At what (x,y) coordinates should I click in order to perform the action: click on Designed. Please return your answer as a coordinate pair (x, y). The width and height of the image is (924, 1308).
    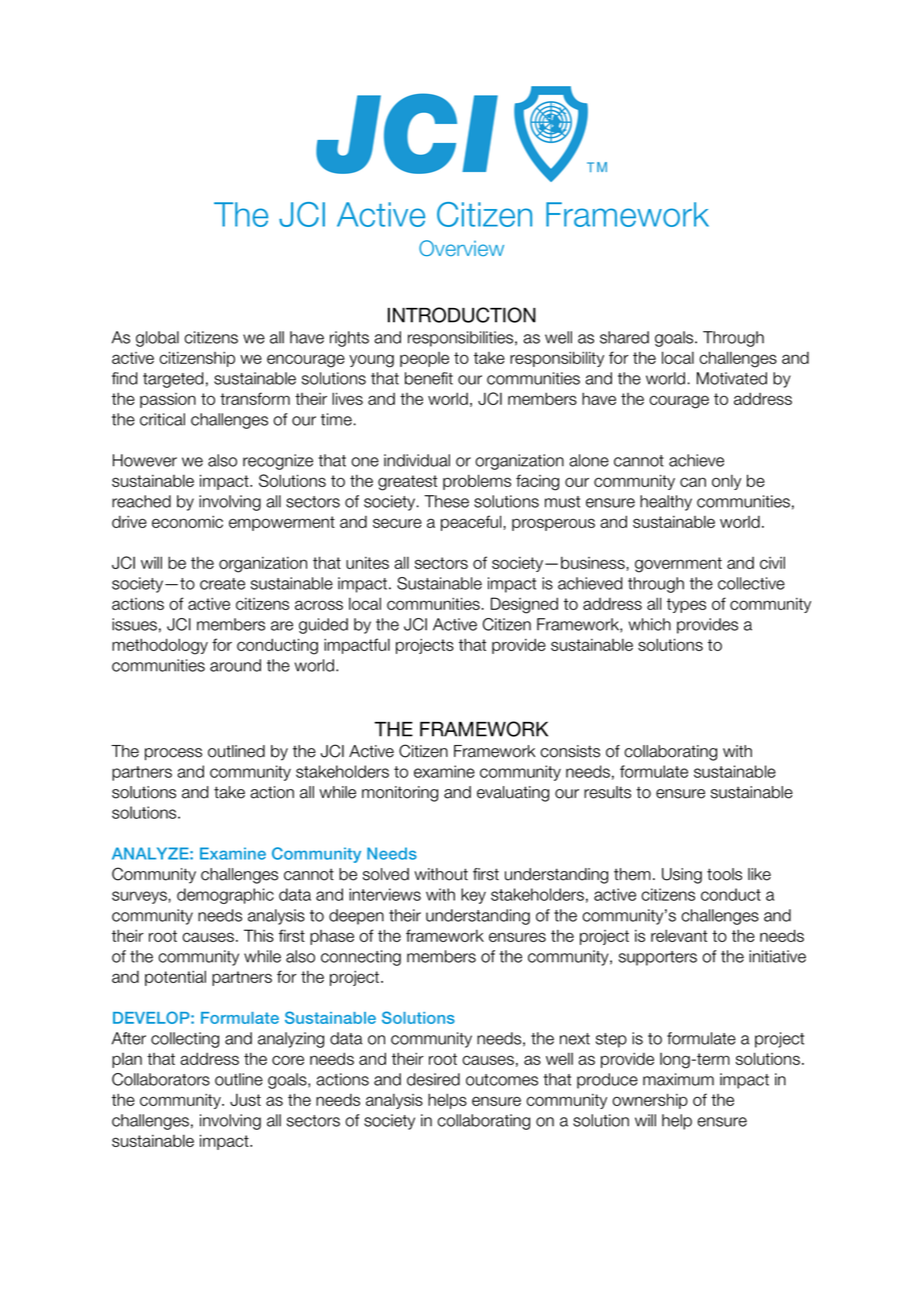
    Looking at the image, I should click on (524, 605).
